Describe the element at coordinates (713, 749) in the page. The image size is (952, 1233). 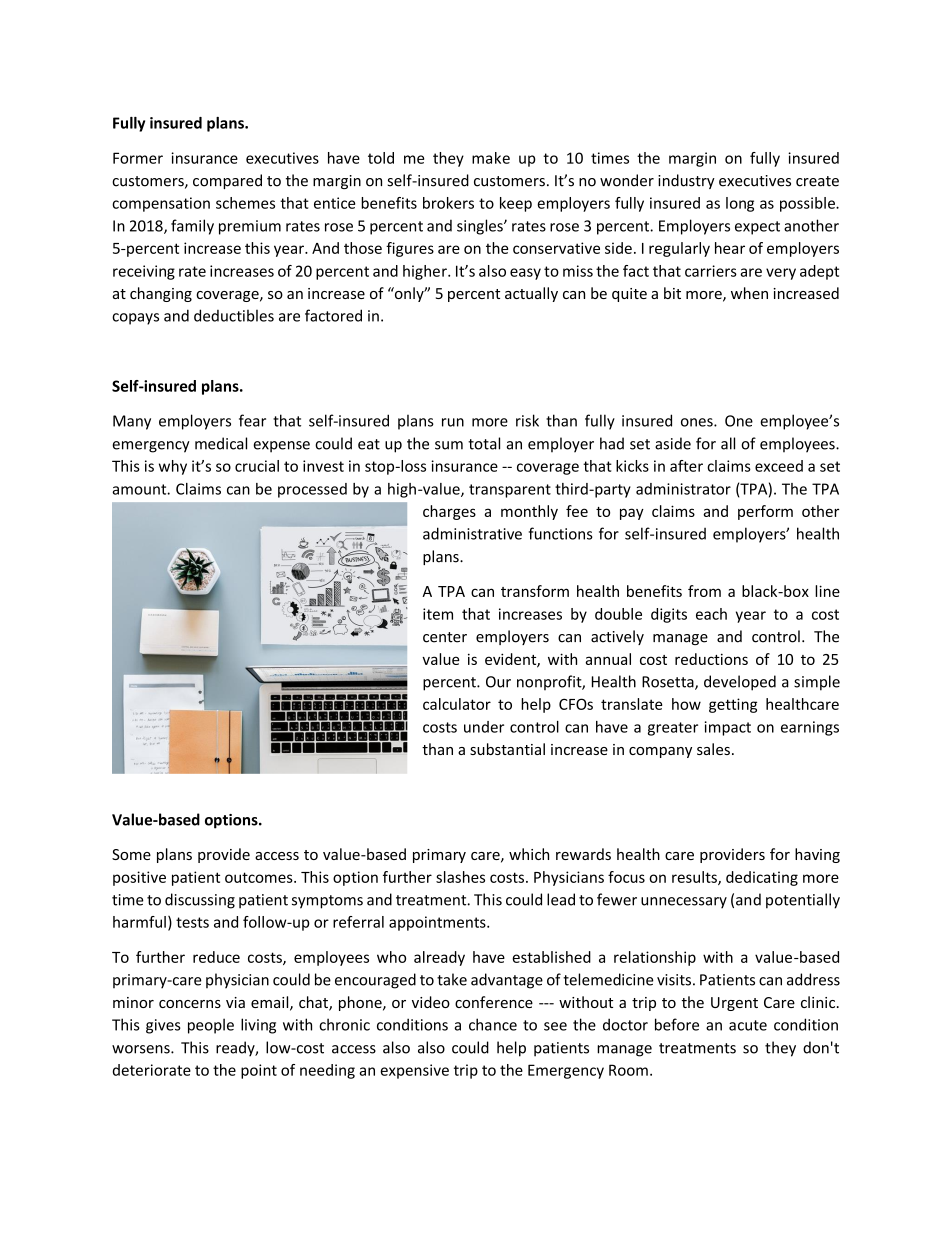
I see `sales` at that location.
